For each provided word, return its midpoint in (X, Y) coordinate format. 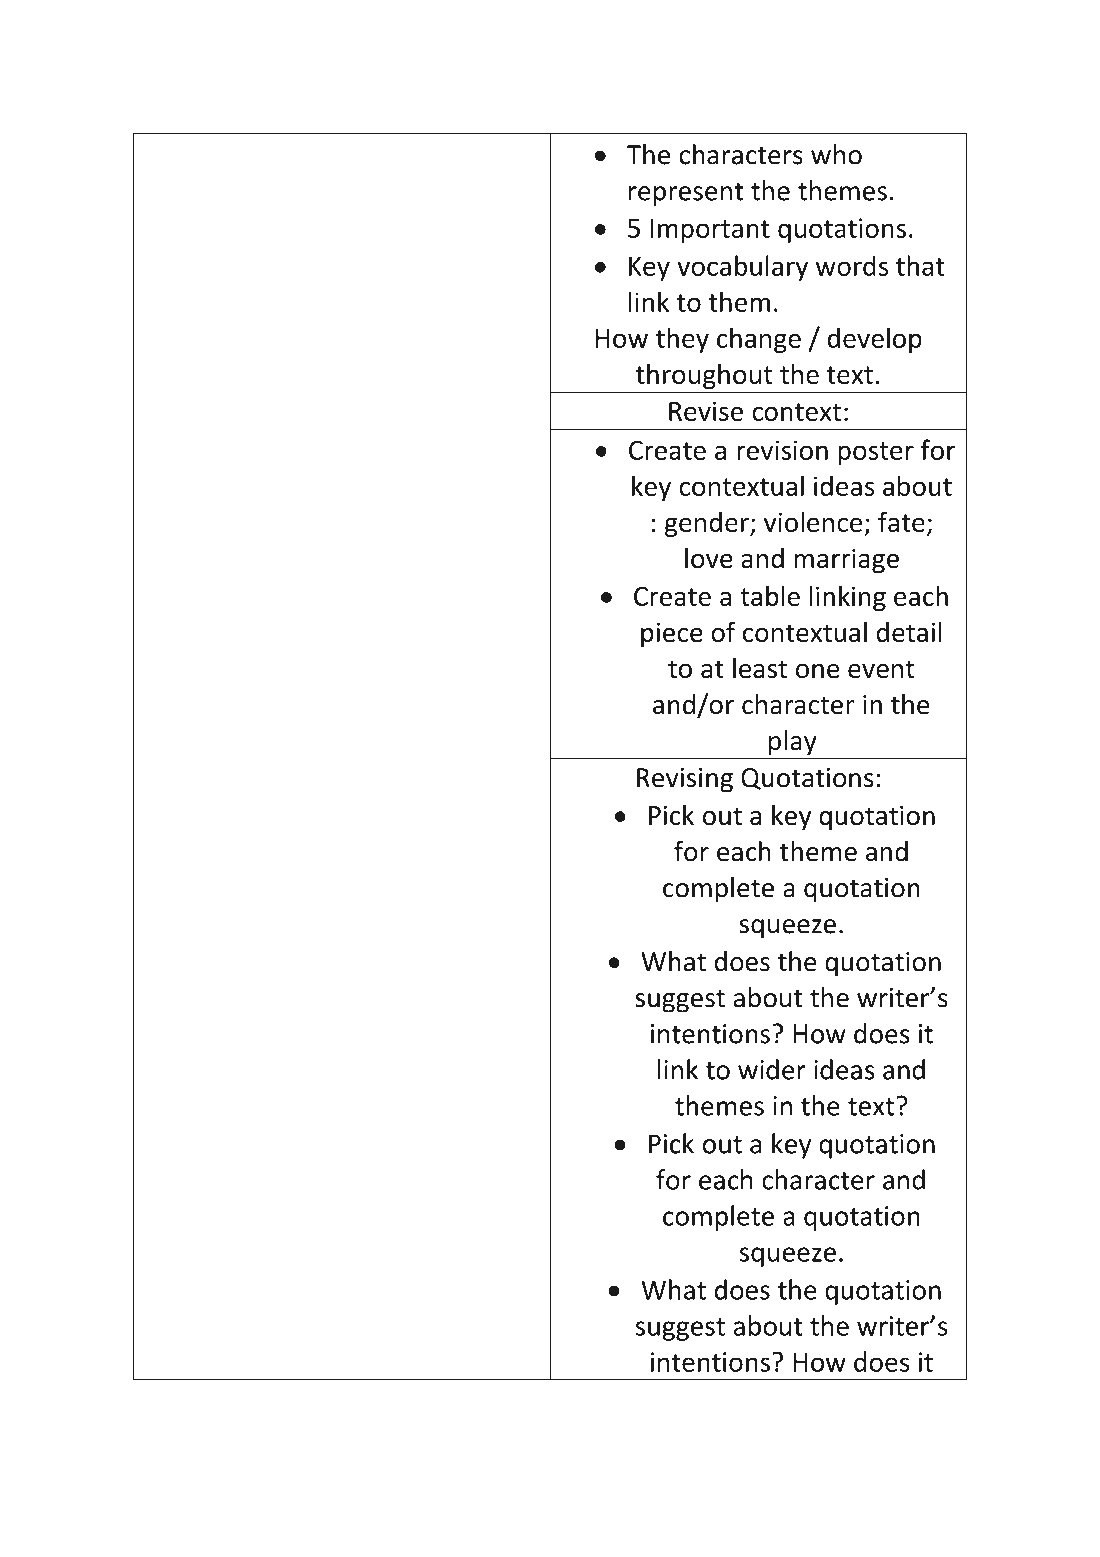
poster (876, 453)
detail (909, 631)
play (793, 743)
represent (686, 194)
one (818, 671)
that (920, 265)
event (881, 669)
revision (782, 450)
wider (772, 1069)
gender (708, 524)
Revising (685, 780)
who (836, 154)
